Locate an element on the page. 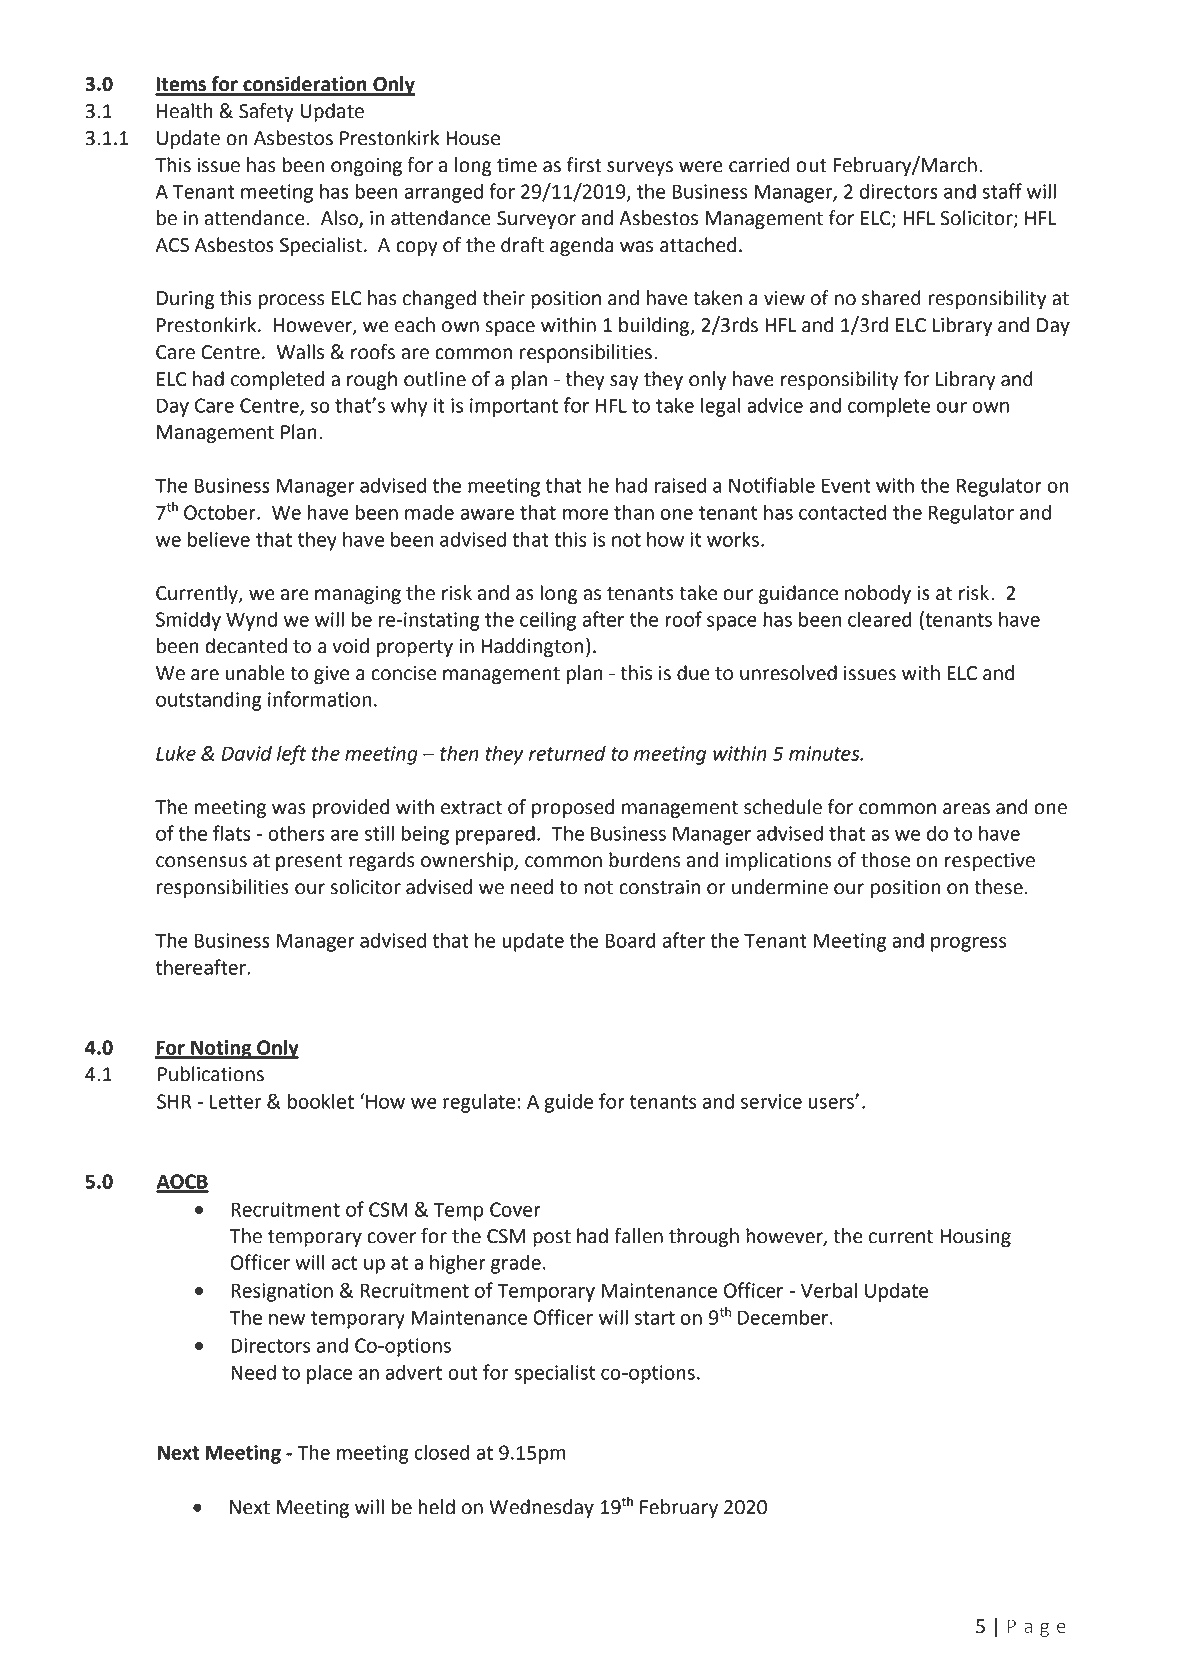  proposed is located at coordinates (573, 808).
